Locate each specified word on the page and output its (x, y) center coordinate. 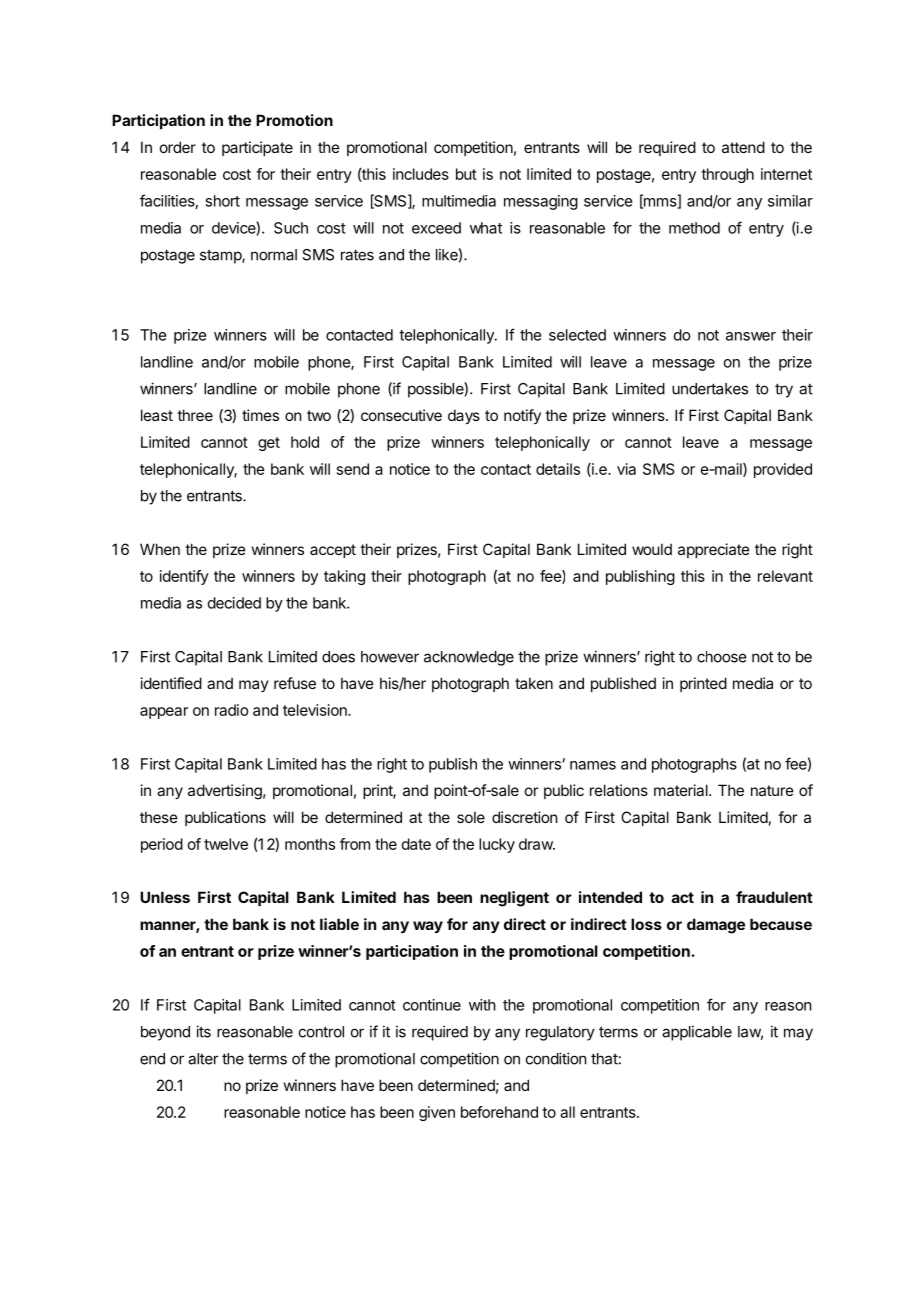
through (727, 175)
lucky (497, 845)
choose (721, 657)
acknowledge (469, 658)
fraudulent (774, 897)
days (464, 416)
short (222, 201)
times (260, 415)
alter (203, 1059)
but (466, 174)
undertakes (710, 389)
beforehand (499, 1112)
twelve (226, 844)
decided (234, 603)
